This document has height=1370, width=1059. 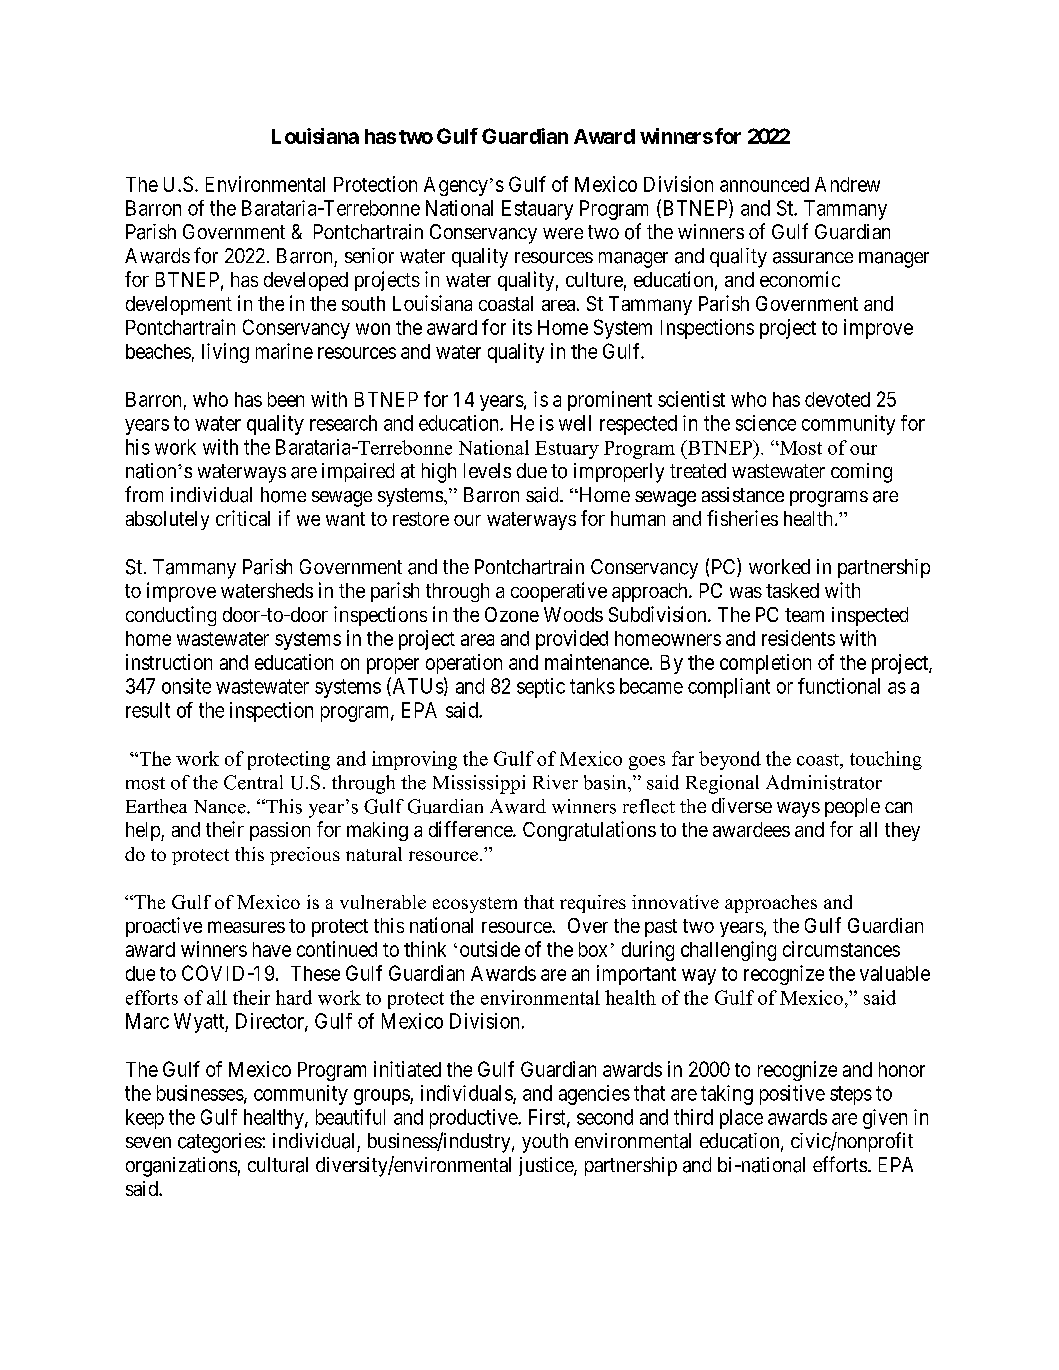 What do you see at coordinates (280, 831) in the document?
I see `passion` at bounding box center [280, 831].
